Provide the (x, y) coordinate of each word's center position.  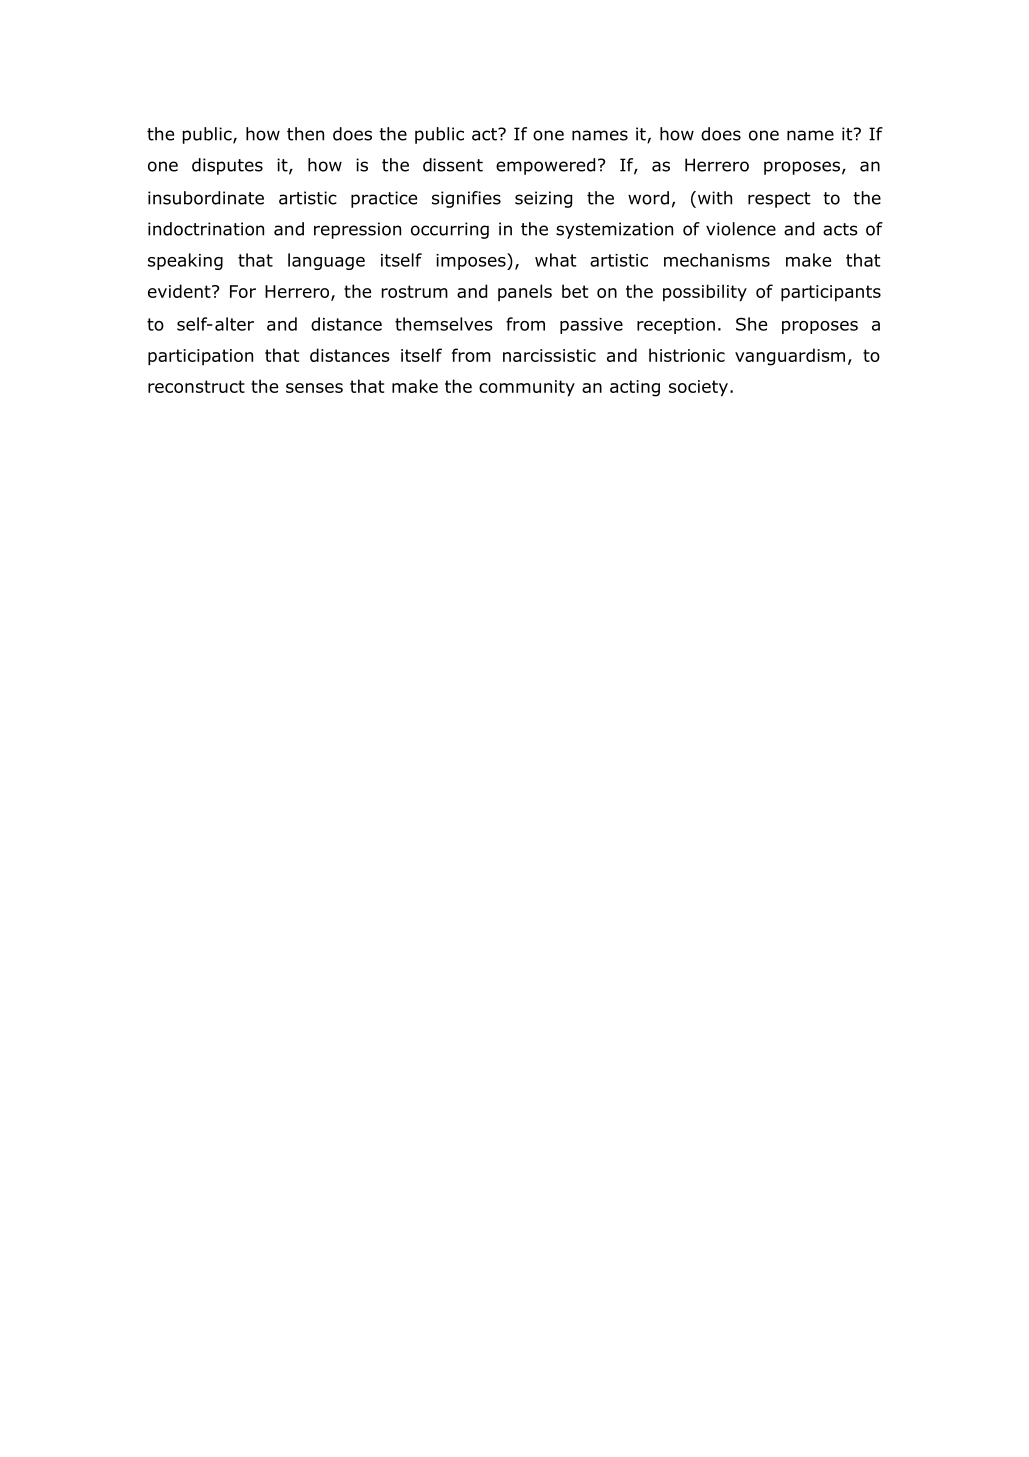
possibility (705, 293)
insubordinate (206, 198)
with (713, 198)
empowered (545, 166)
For (243, 291)
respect (779, 200)
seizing (543, 199)
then (305, 134)
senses (314, 388)
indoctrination (206, 229)
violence (741, 229)
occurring (450, 230)
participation (200, 357)
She (751, 324)
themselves (444, 324)
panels (525, 293)
